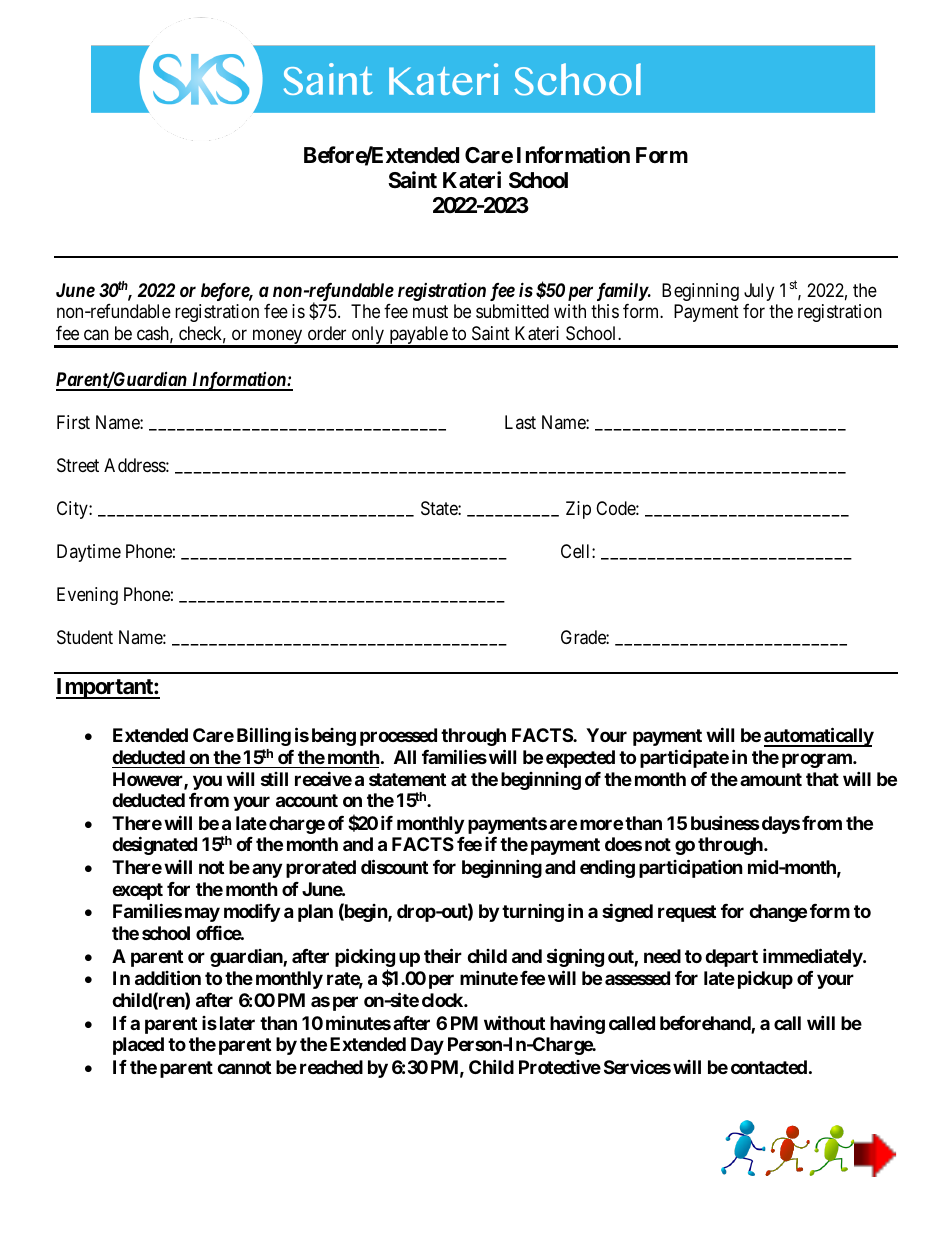 The image size is (952, 1233). What do you see at coordinates (277, 338) in the page?
I see `money` at bounding box center [277, 338].
